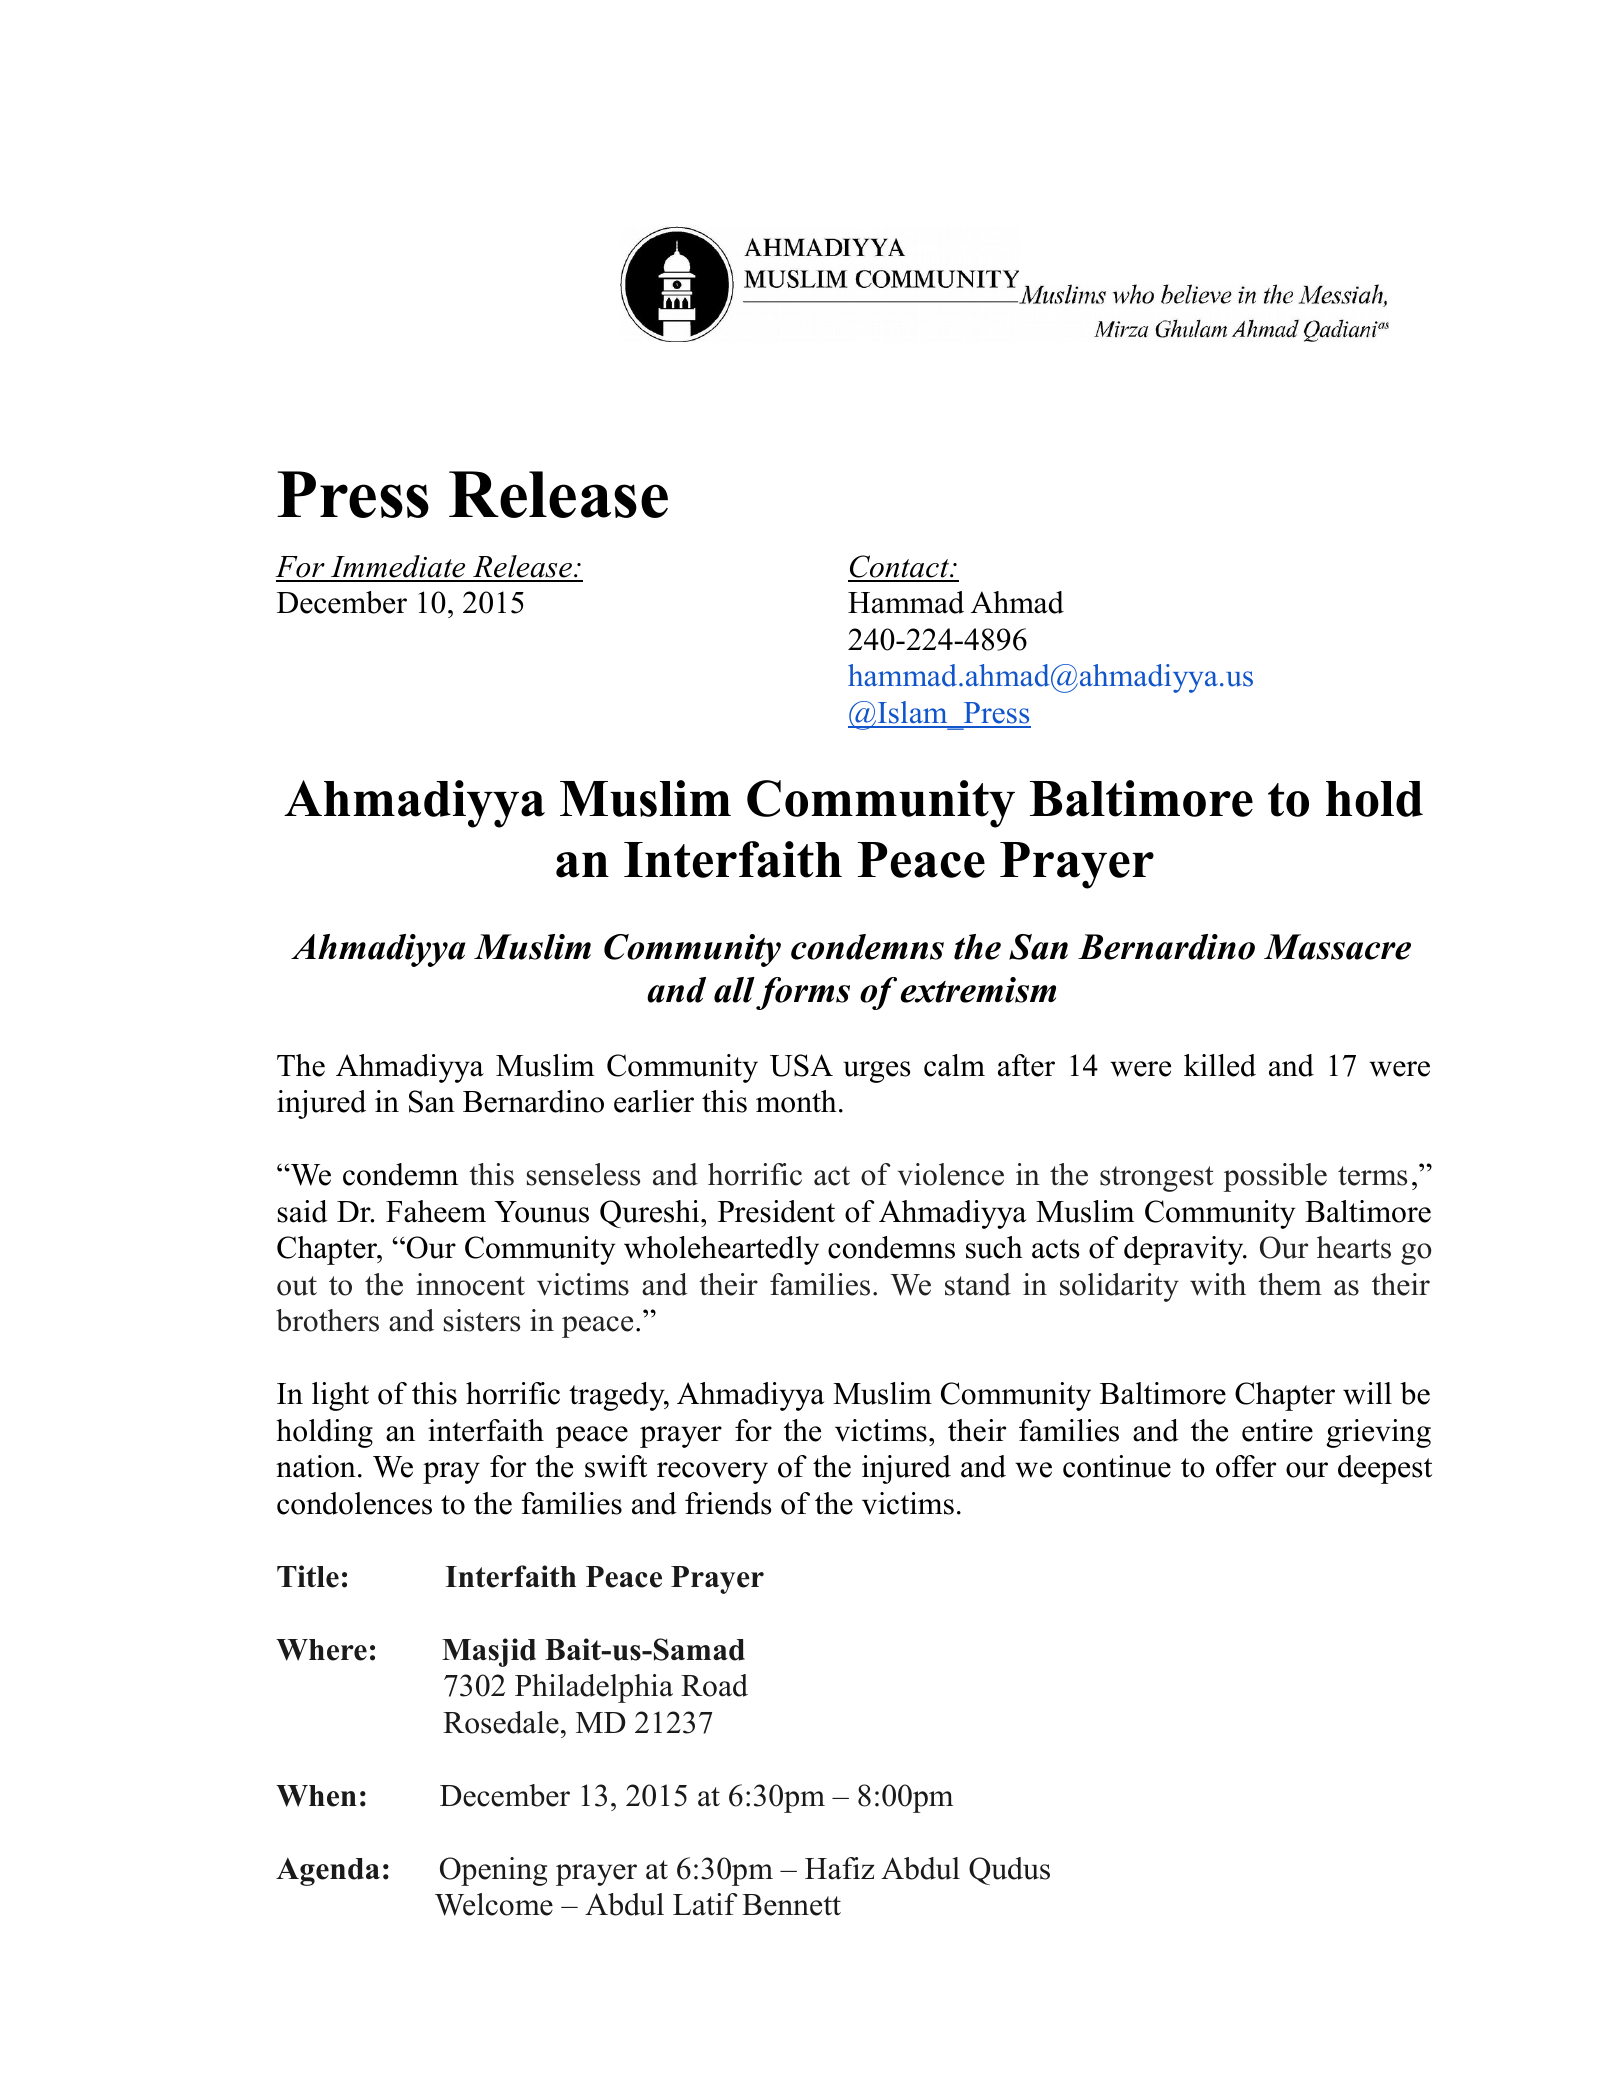 The image size is (1619, 2095). Describe the element at coordinates (712, 1473) in the page. I see `recovery` at that location.
